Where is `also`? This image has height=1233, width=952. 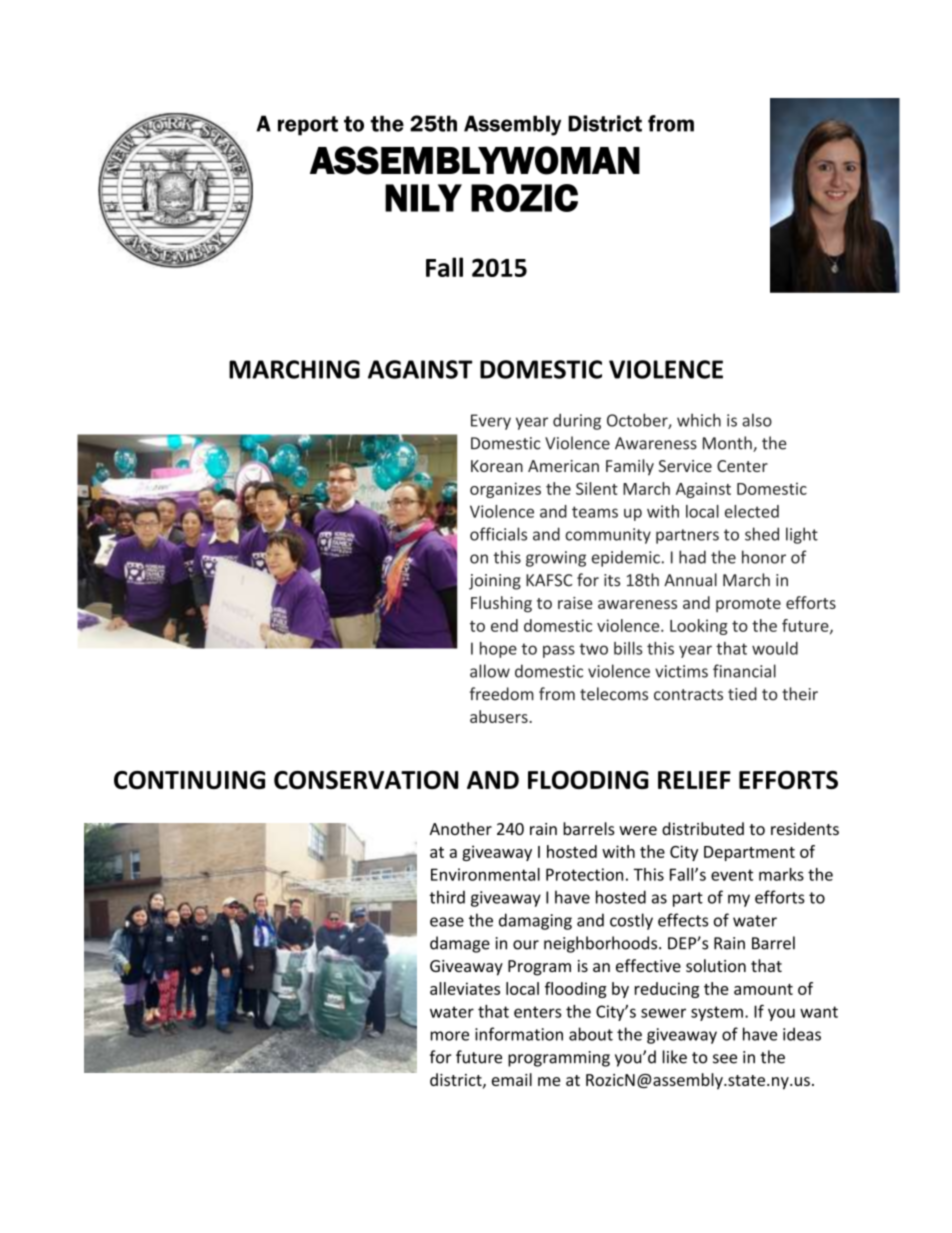 also is located at coordinates (757, 420).
